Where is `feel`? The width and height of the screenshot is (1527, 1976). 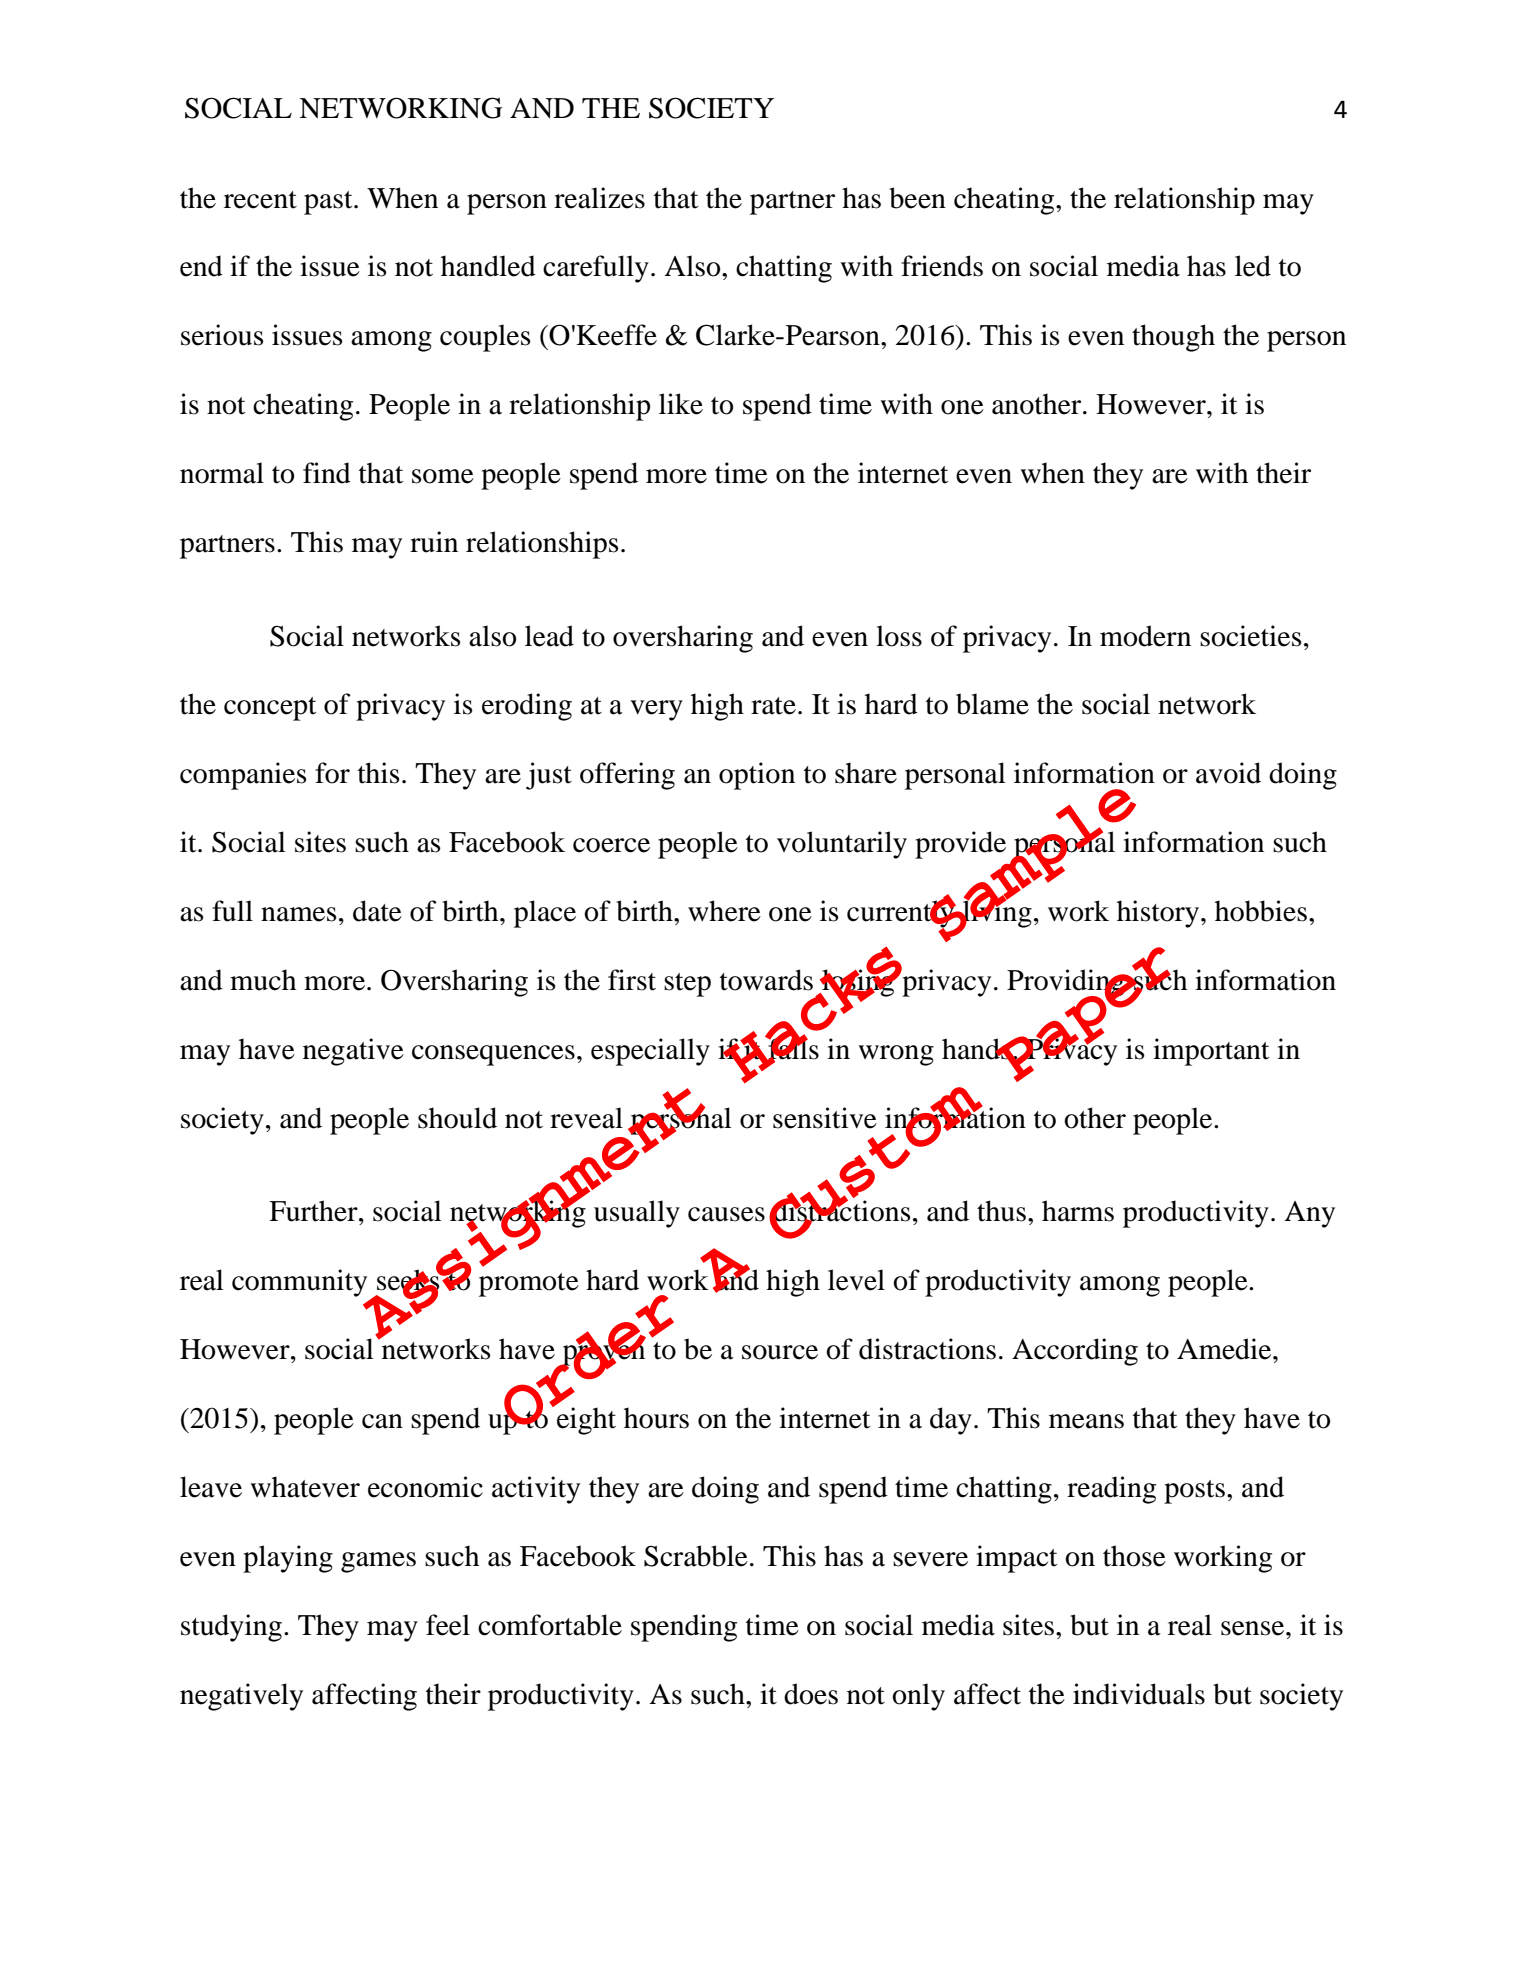 feel is located at coordinates (448, 1625).
